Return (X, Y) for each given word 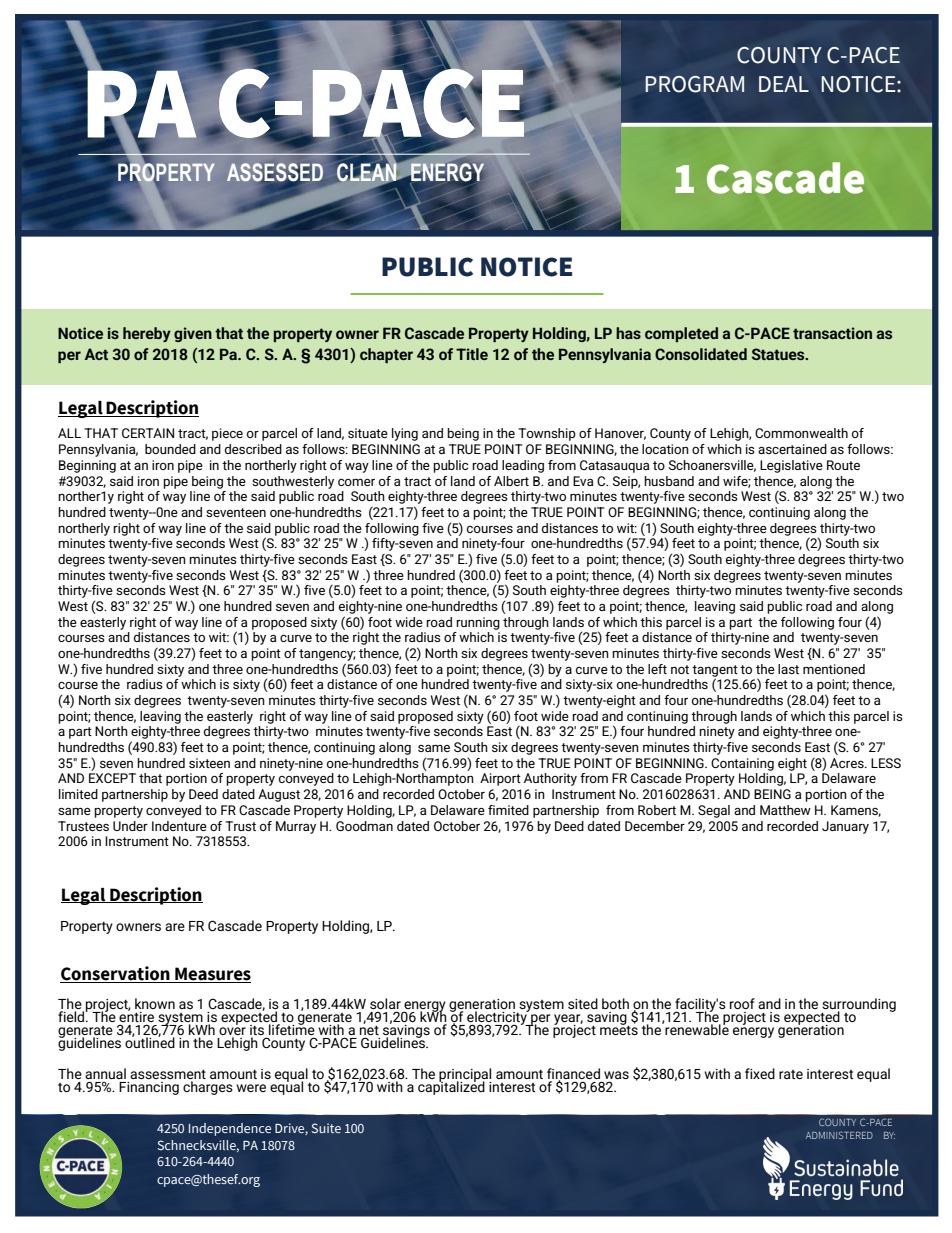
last (788, 669)
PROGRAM (694, 84)
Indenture (179, 826)
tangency (327, 655)
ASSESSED (275, 173)
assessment (168, 1074)
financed (573, 1074)
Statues (779, 354)
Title (472, 354)
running (478, 623)
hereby (147, 334)
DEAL (784, 84)
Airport (500, 779)
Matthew (785, 810)
